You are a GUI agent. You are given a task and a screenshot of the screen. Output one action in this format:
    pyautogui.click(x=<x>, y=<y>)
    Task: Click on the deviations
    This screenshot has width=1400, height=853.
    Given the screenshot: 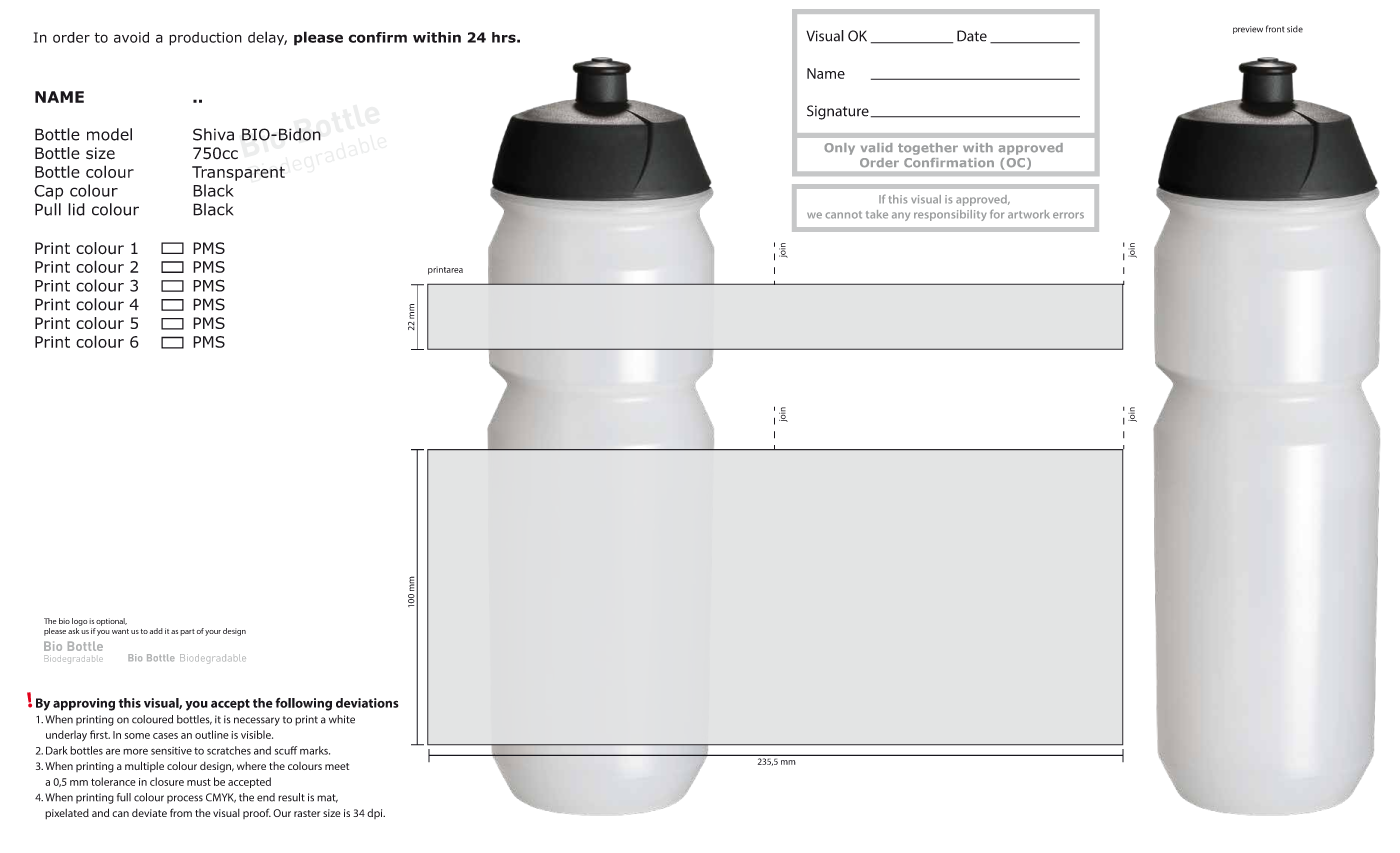 What is the action you would take?
    pyautogui.click(x=367, y=703)
